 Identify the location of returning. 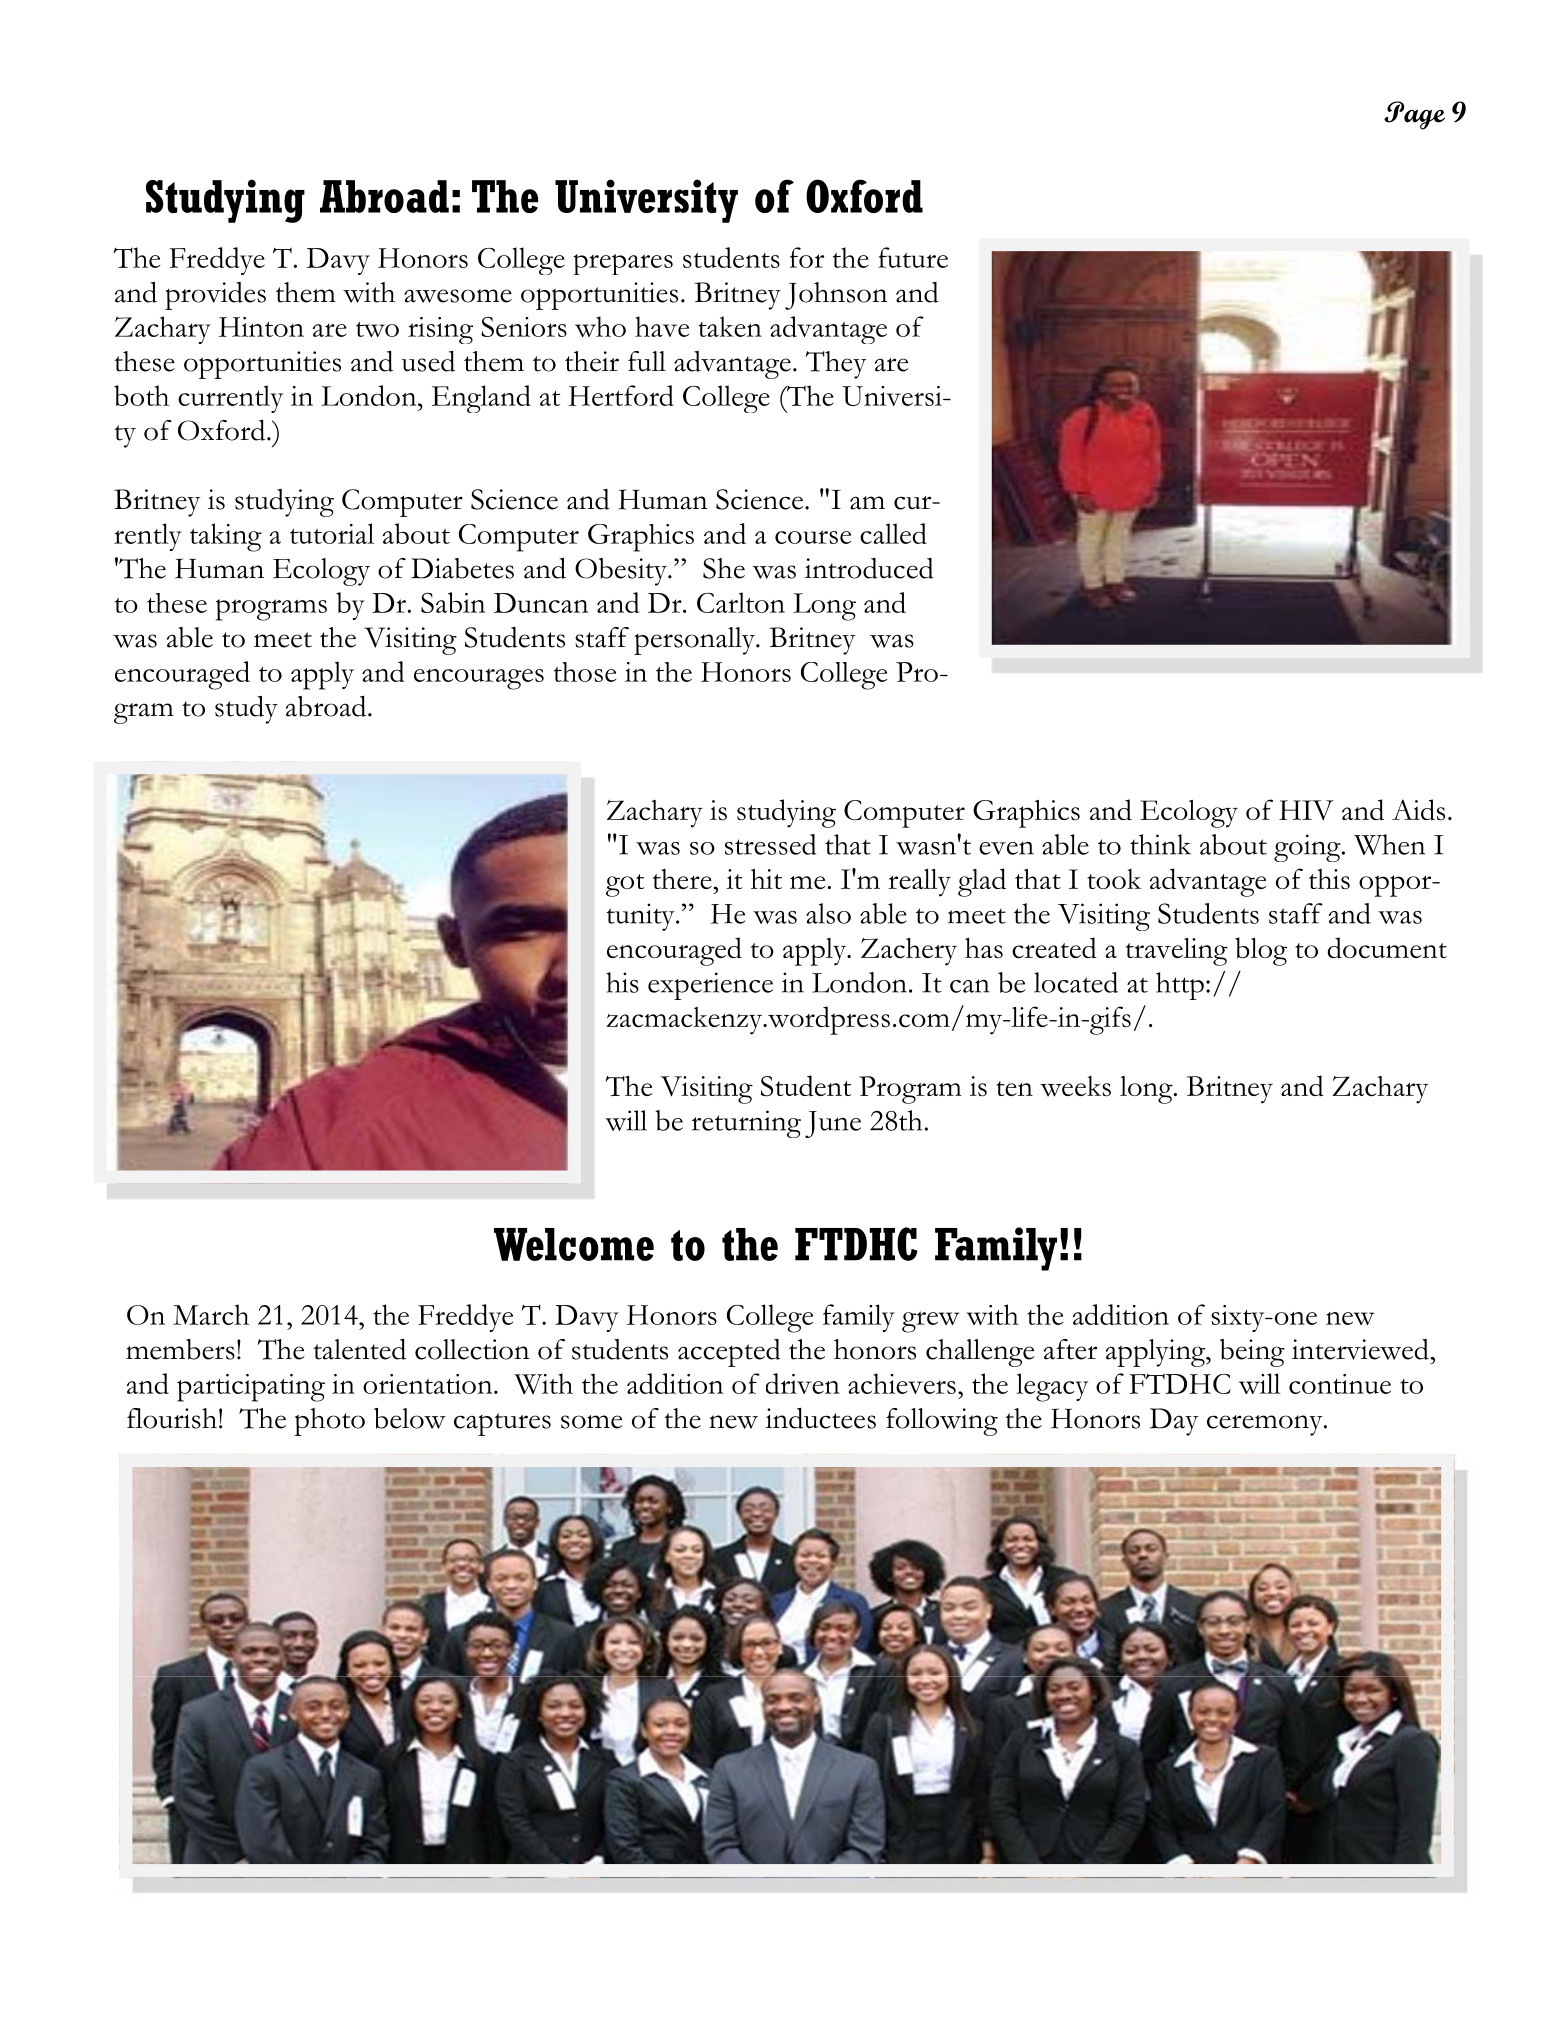
(746, 1124).
